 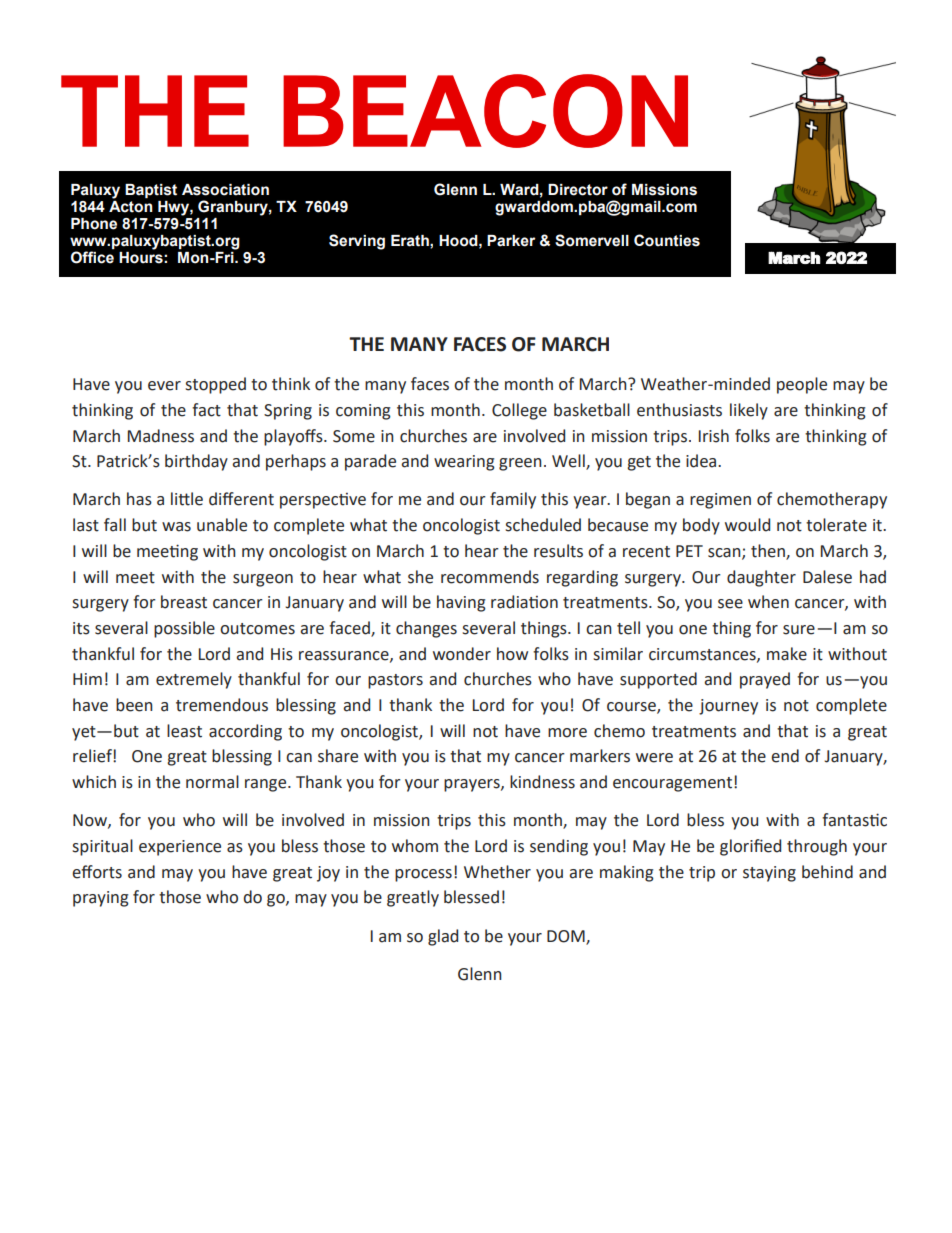 What do you see at coordinates (176, 527) in the screenshot?
I see `was` at bounding box center [176, 527].
